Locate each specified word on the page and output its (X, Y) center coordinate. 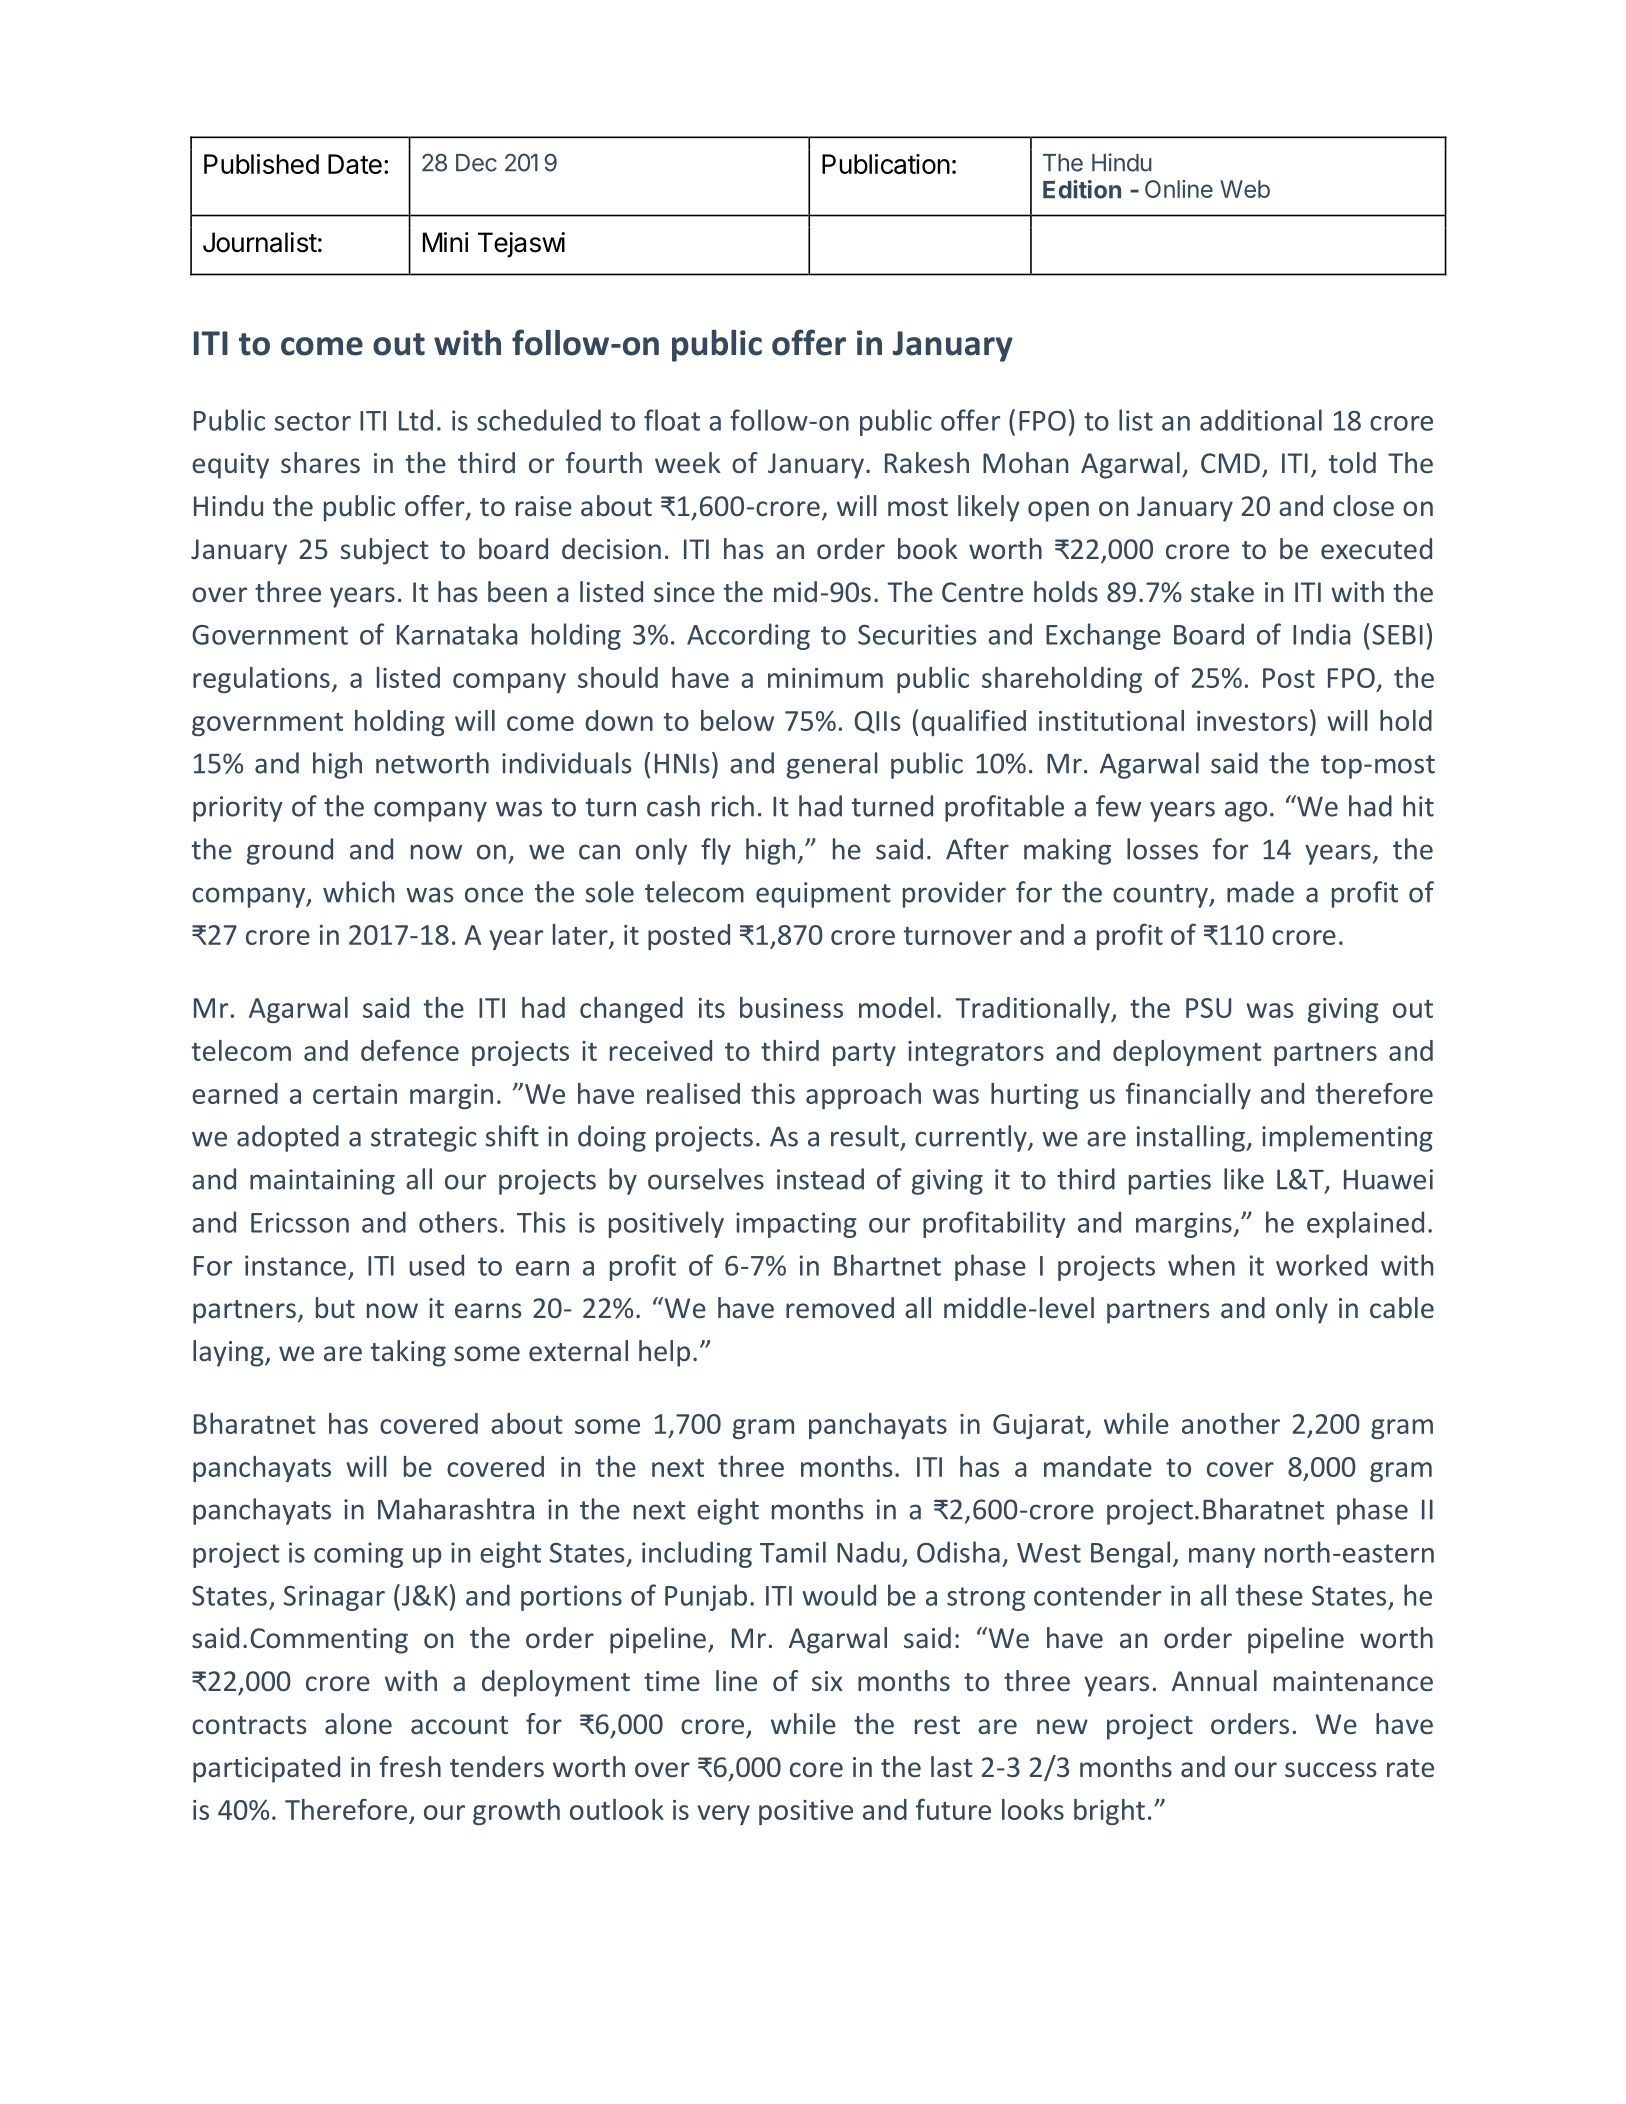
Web (1245, 189)
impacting (796, 1225)
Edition (1082, 189)
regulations (261, 680)
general (832, 765)
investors (1252, 721)
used (436, 1265)
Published (261, 164)
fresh (410, 1766)
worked (1321, 1265)
